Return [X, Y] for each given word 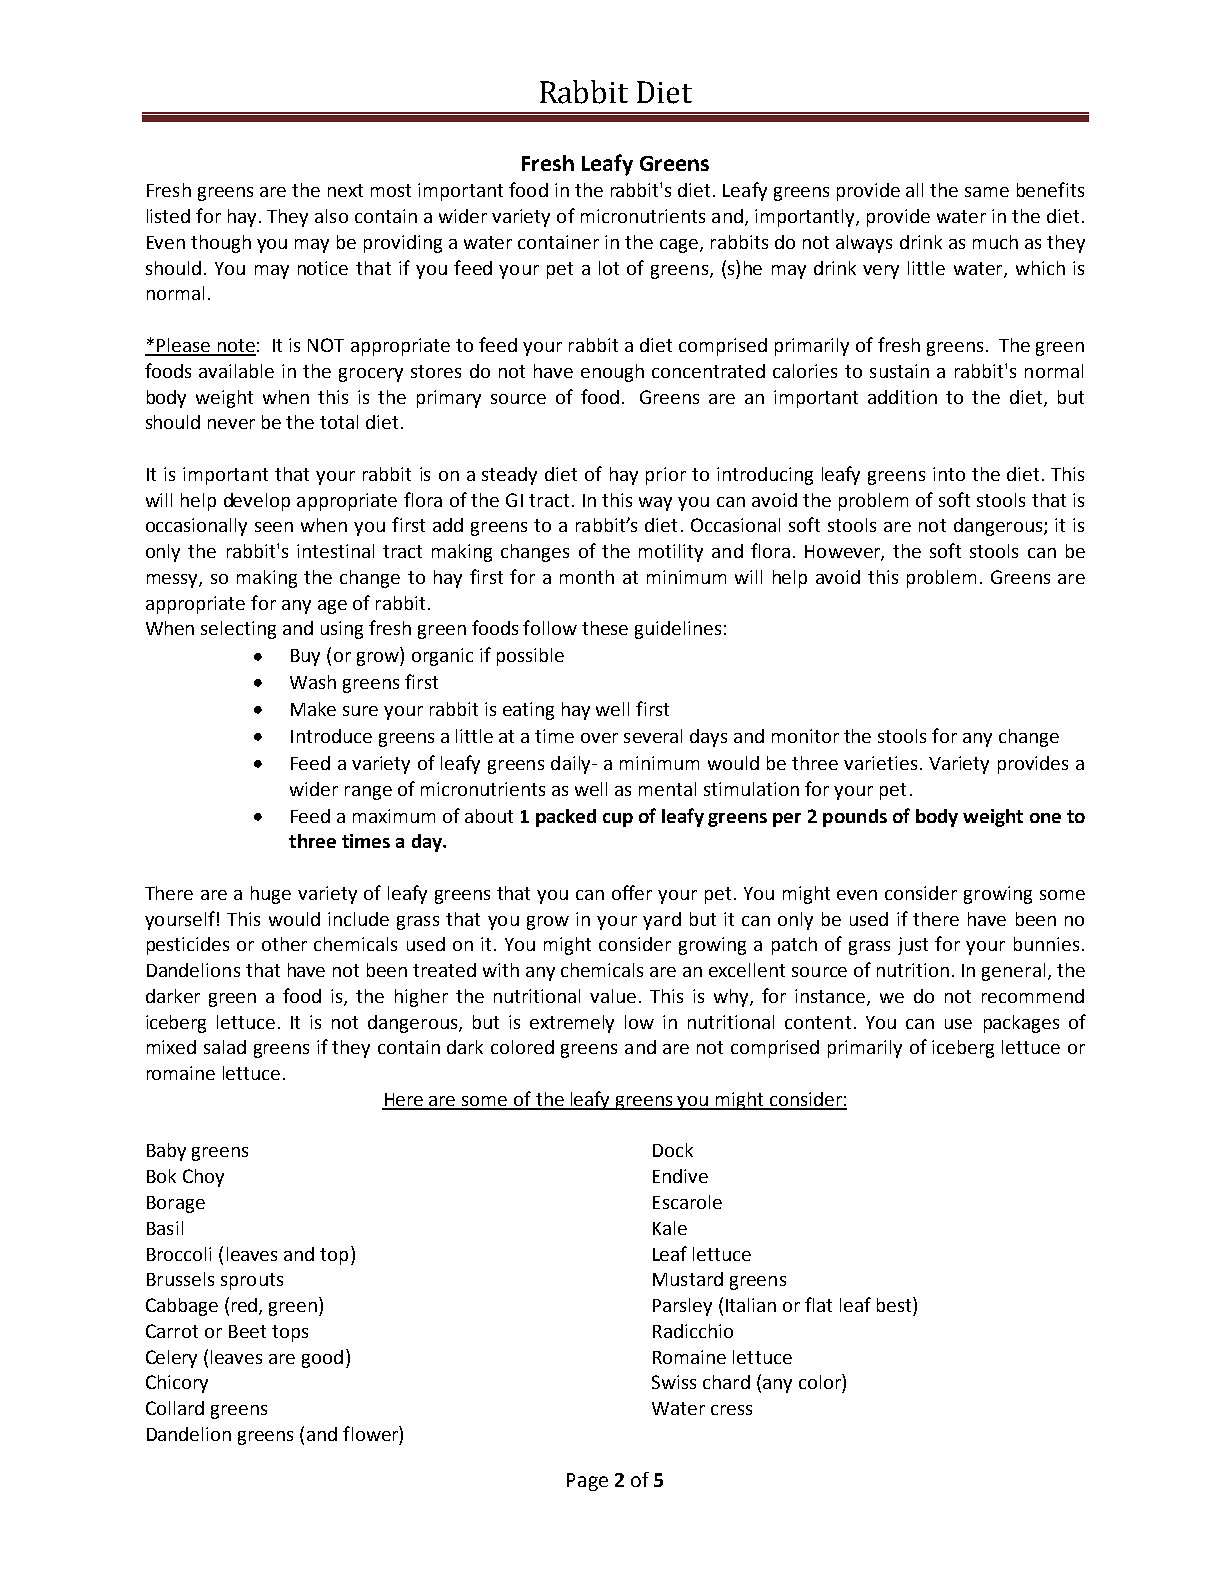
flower [371, 1433]
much [995, 242]
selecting [238, 630]
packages [1021, 1024]
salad [225, 1047]
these [605, 628]
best [895, 1304]
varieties [880, 763]
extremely [572, 1024]
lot [609, 268]
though [221, 244]
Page [587, 1482]
